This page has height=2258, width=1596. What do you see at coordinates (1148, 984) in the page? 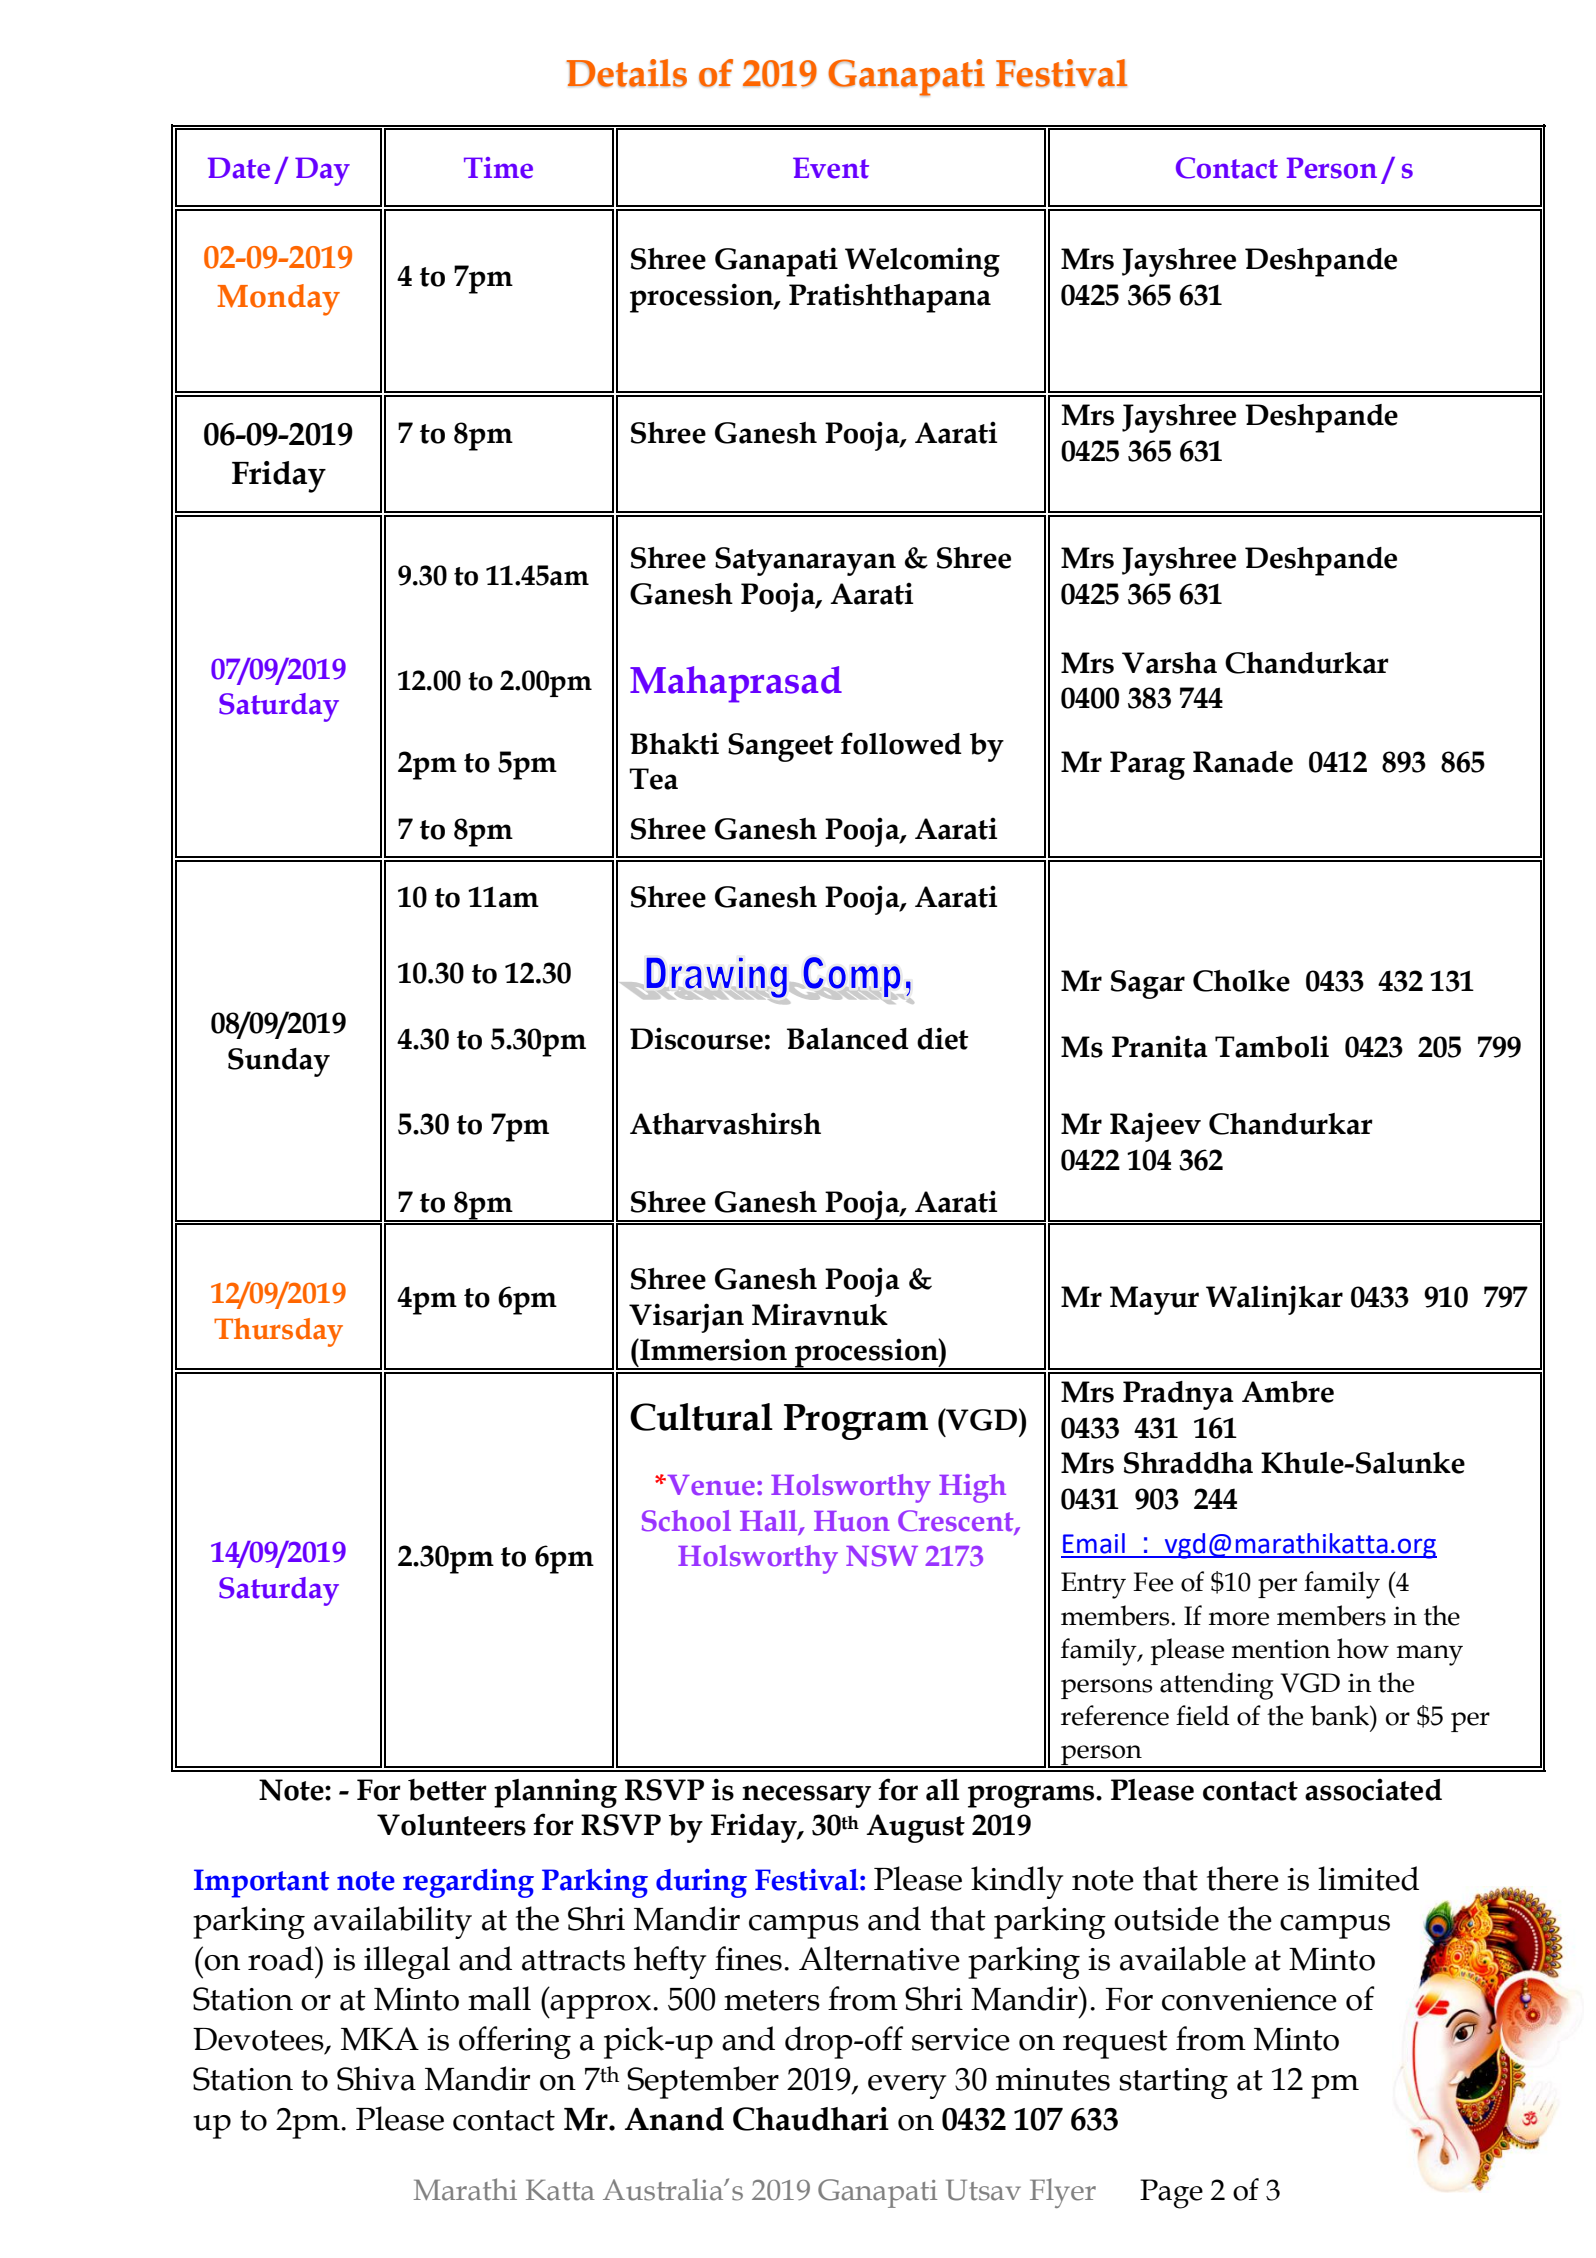
I see `Sagar` at bounding box center [1148, 984].
